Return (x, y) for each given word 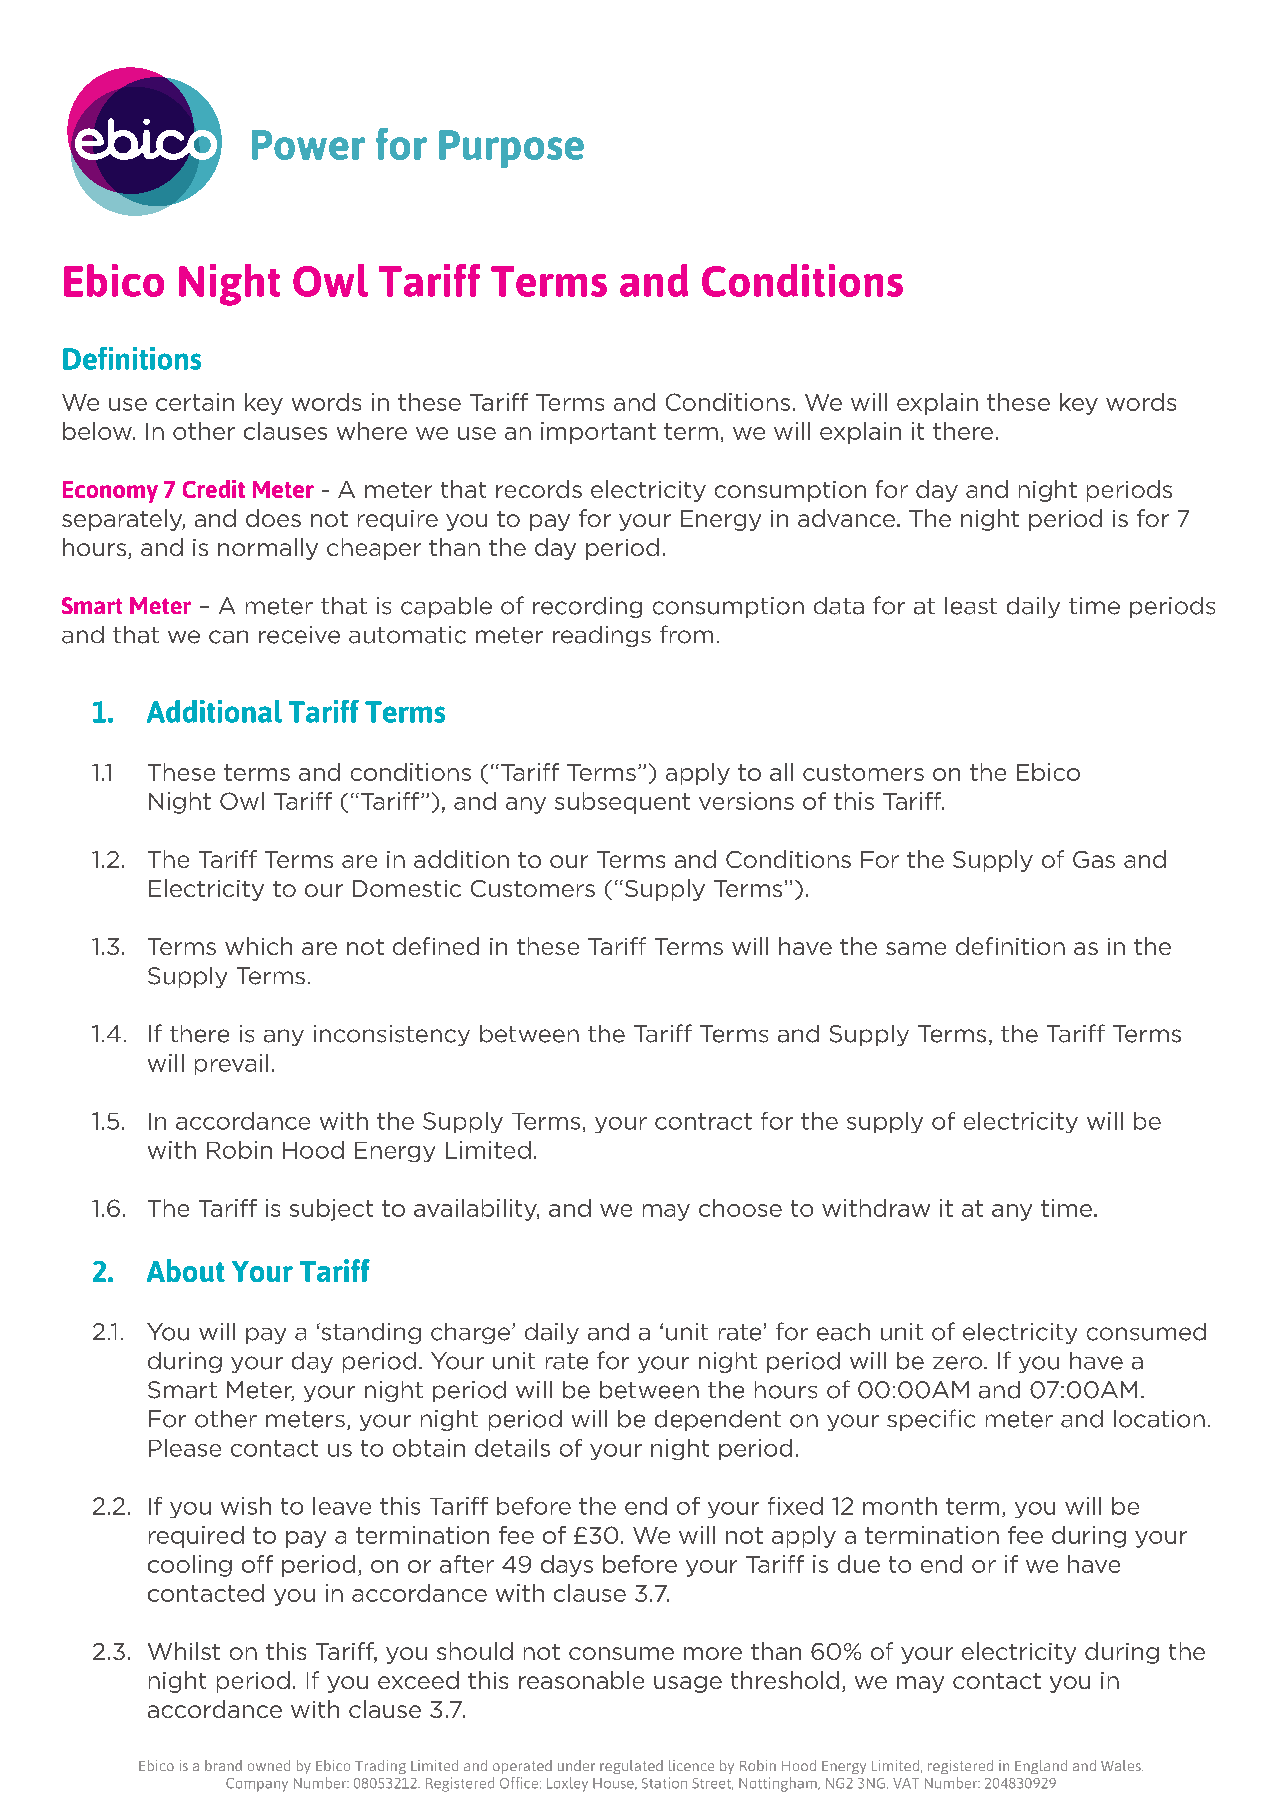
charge (470, 1333)
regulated (631, 1767)
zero (957, 1363)
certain (195, 402)
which (258, 946)
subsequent (622, 803)
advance (846, 518)
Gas (1094, 859)
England (1041, 1767)
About (186, 1270)
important (598, 433)
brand (223, 1765)
